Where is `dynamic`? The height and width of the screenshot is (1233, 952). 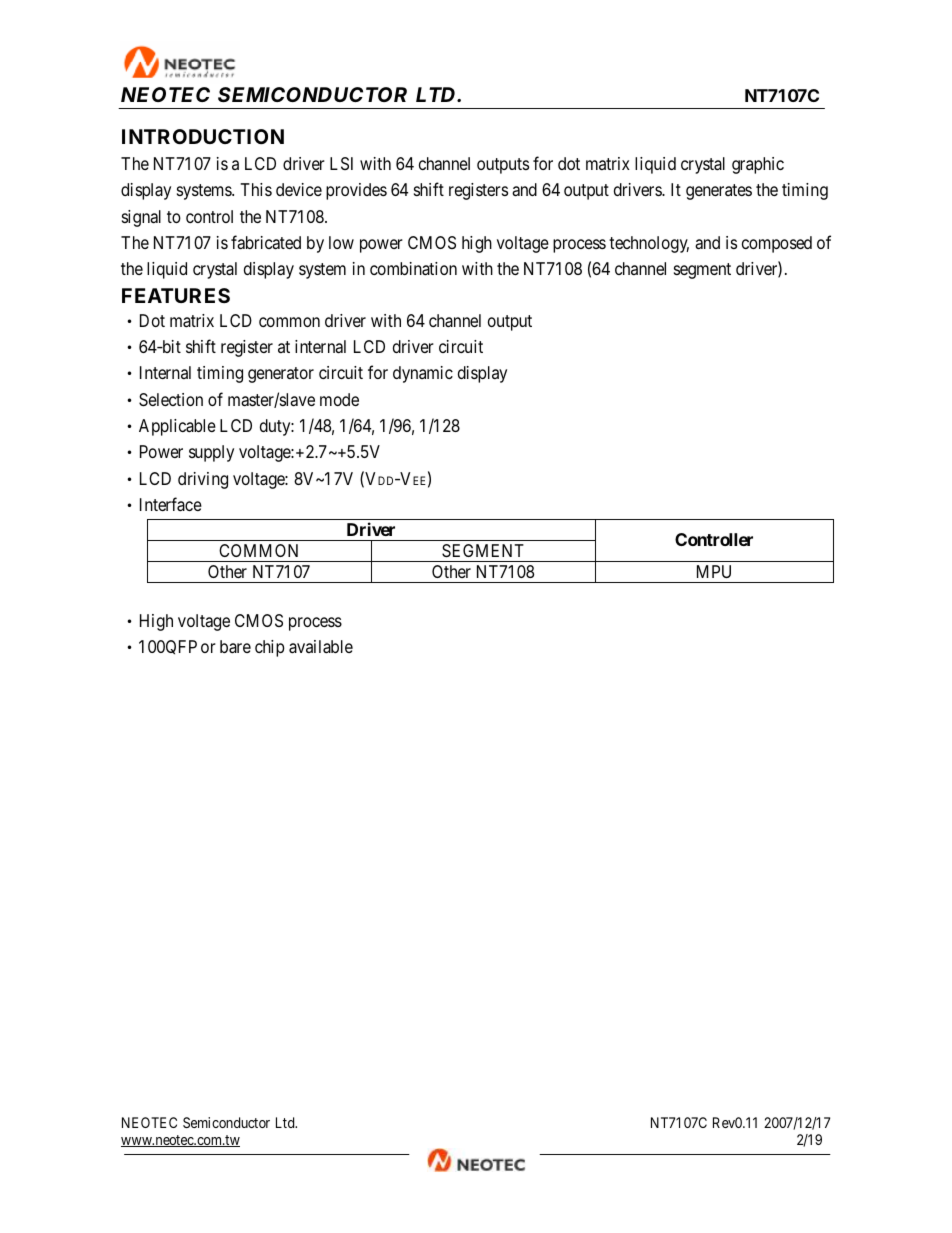 dynamic is located at coordinates (423, 374).
